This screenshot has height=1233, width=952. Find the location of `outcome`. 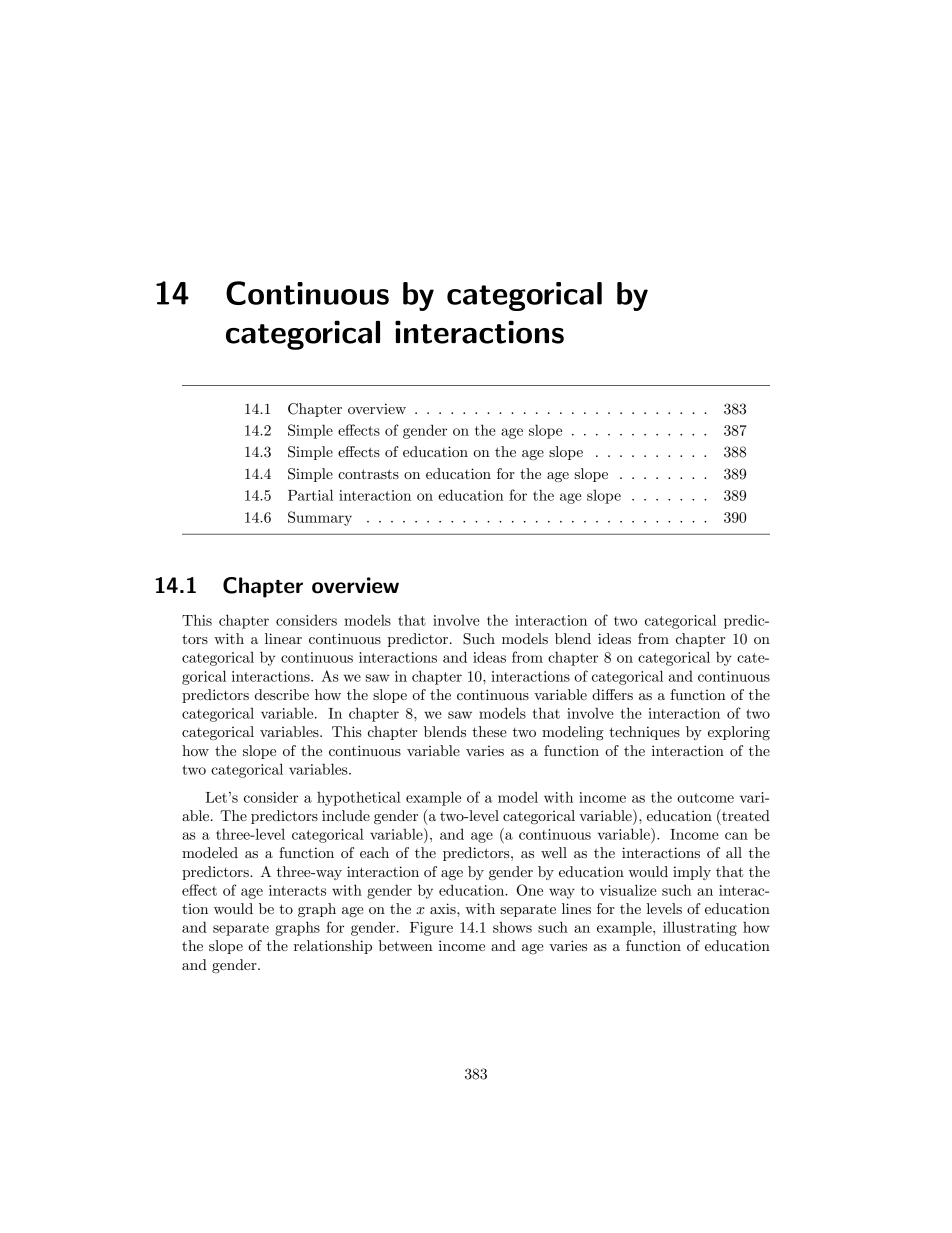

outcome is located at coordinates (705, 798).
